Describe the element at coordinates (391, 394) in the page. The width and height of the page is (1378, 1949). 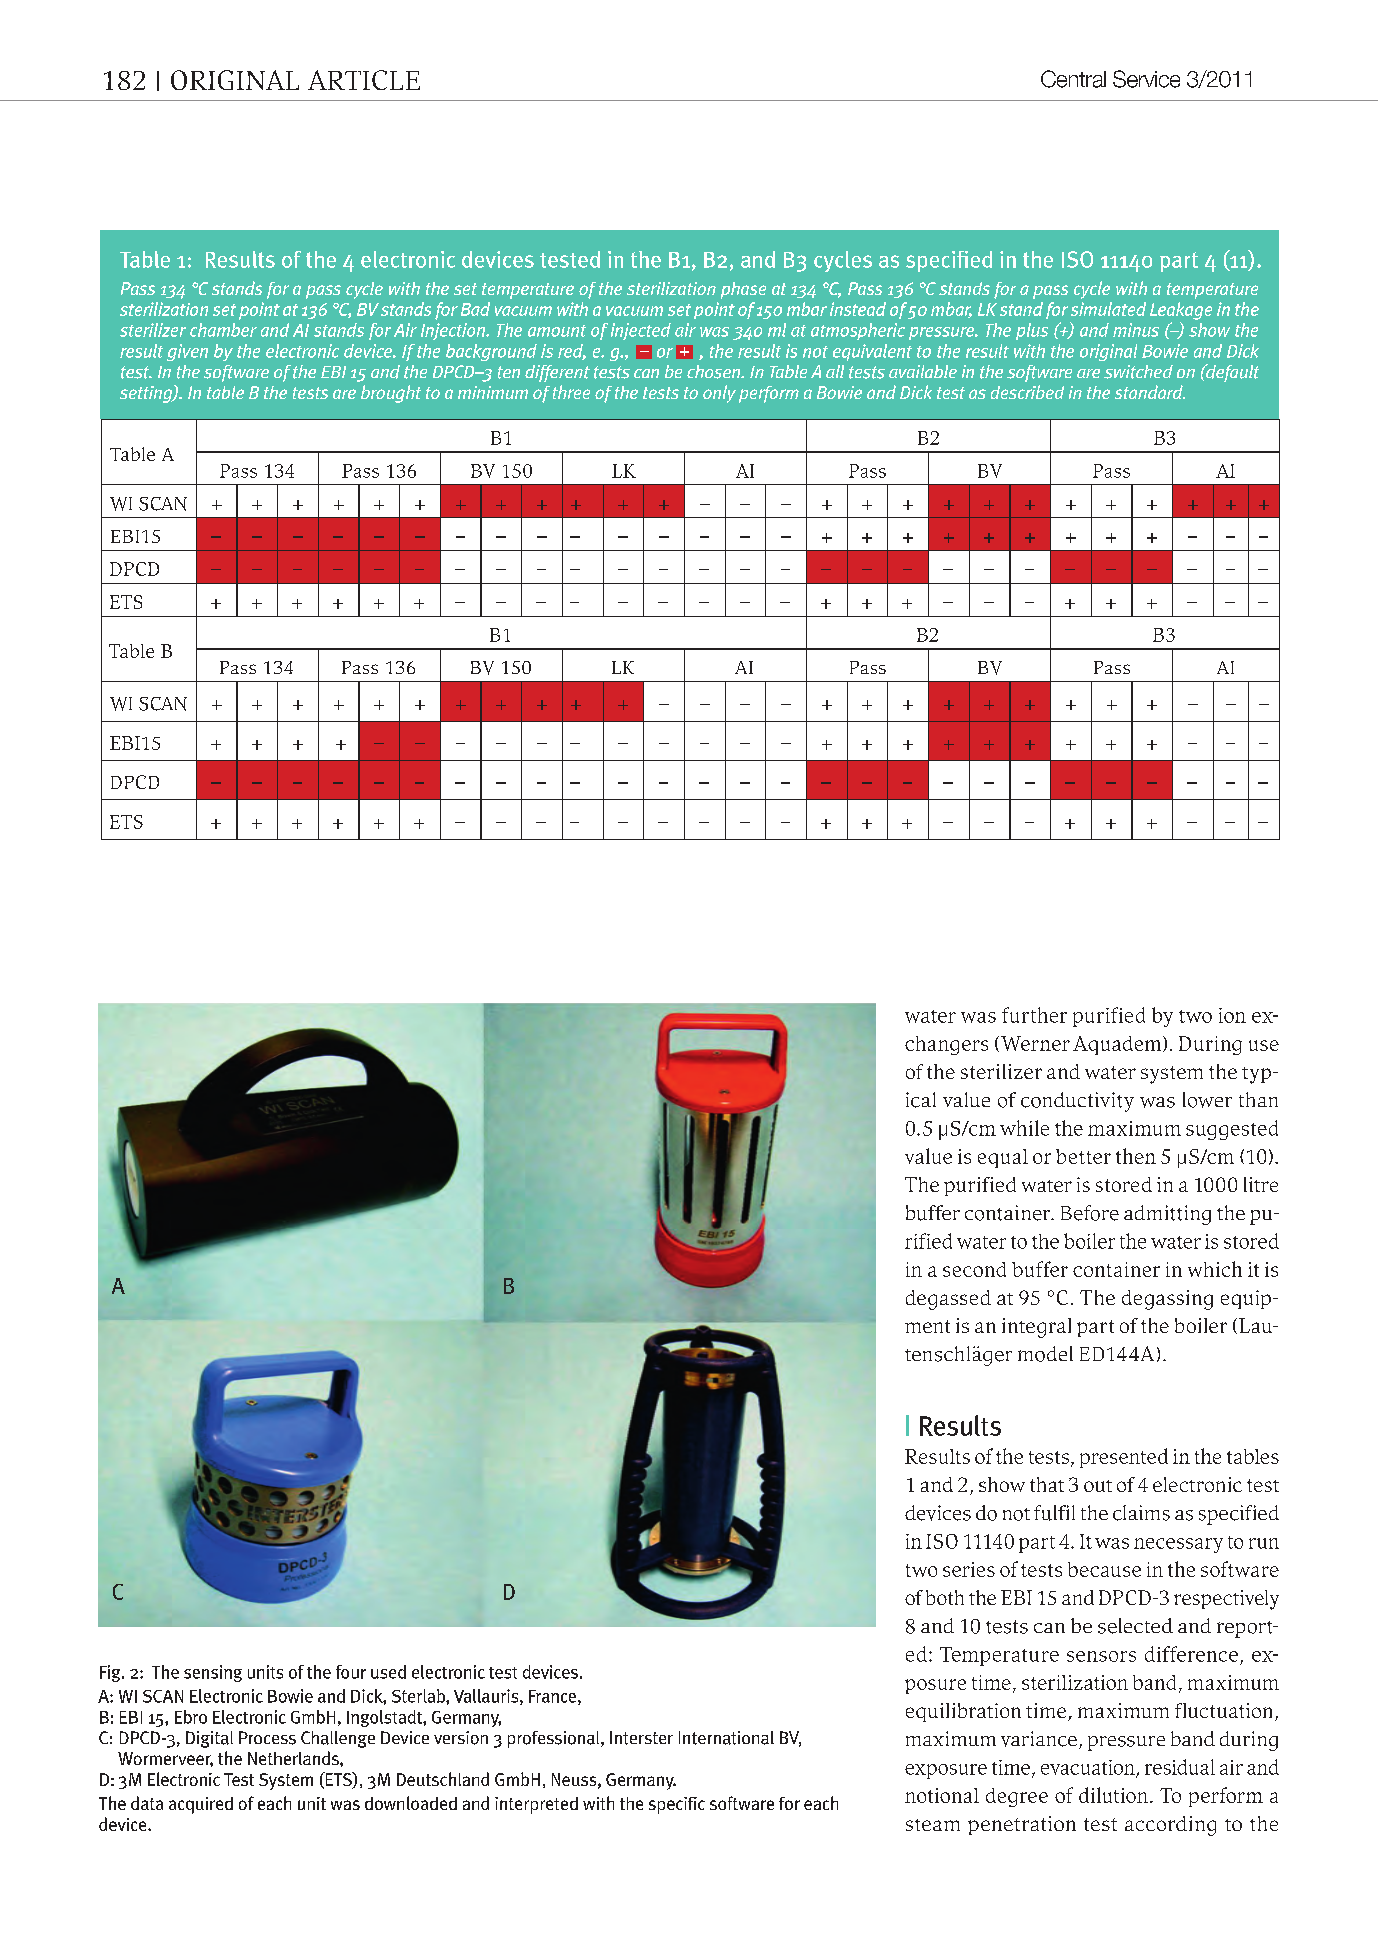
I see `brought` at that location.
